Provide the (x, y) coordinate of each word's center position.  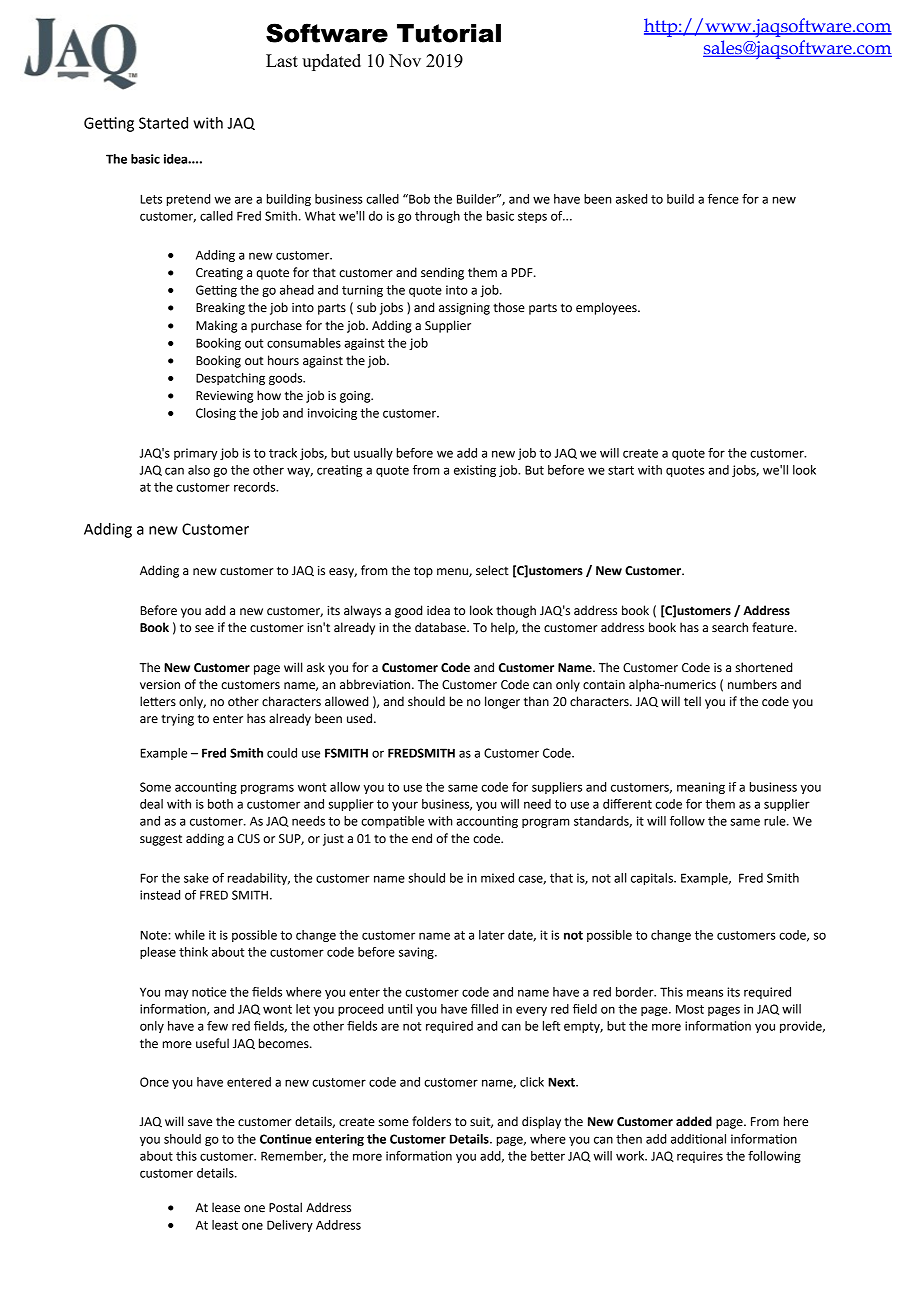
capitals (653, 879)
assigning (464, 309)
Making (216, 326)
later (492, 935)
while (190, 935)
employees (607, 308)
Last (282, 60)
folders (431, 1121)
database (441, 627)
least (225, 1225)
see (204, 629)
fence (723, 199)
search (730, 627)
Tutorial (449, 33)
